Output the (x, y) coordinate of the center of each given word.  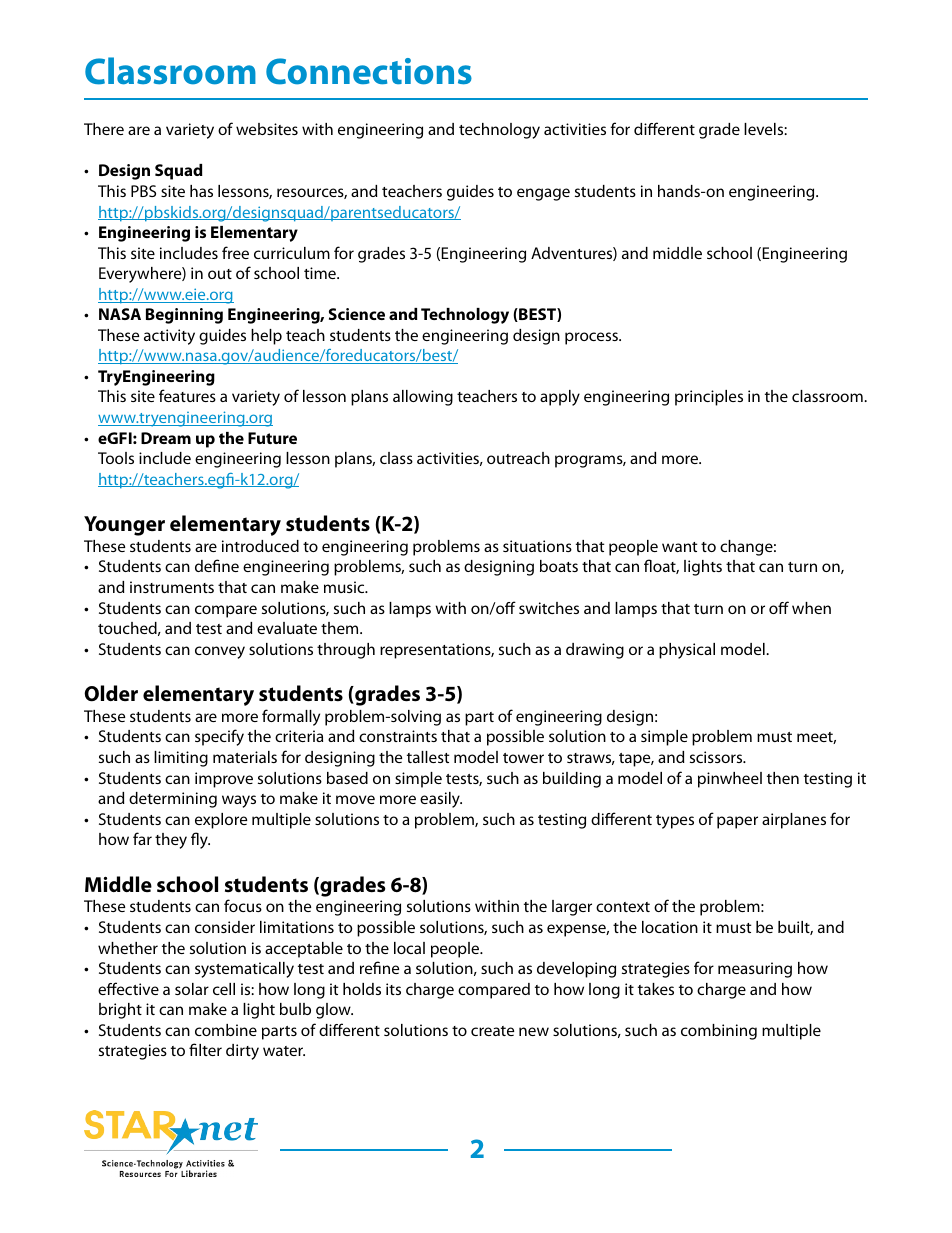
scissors (717, 757)
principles (709, 398)
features (187, 395)
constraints (398, 736)
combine (226, 1030)
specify (219, 737)
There (104, 129)
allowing (423, 398)
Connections (369, 71)
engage (543, 194)
